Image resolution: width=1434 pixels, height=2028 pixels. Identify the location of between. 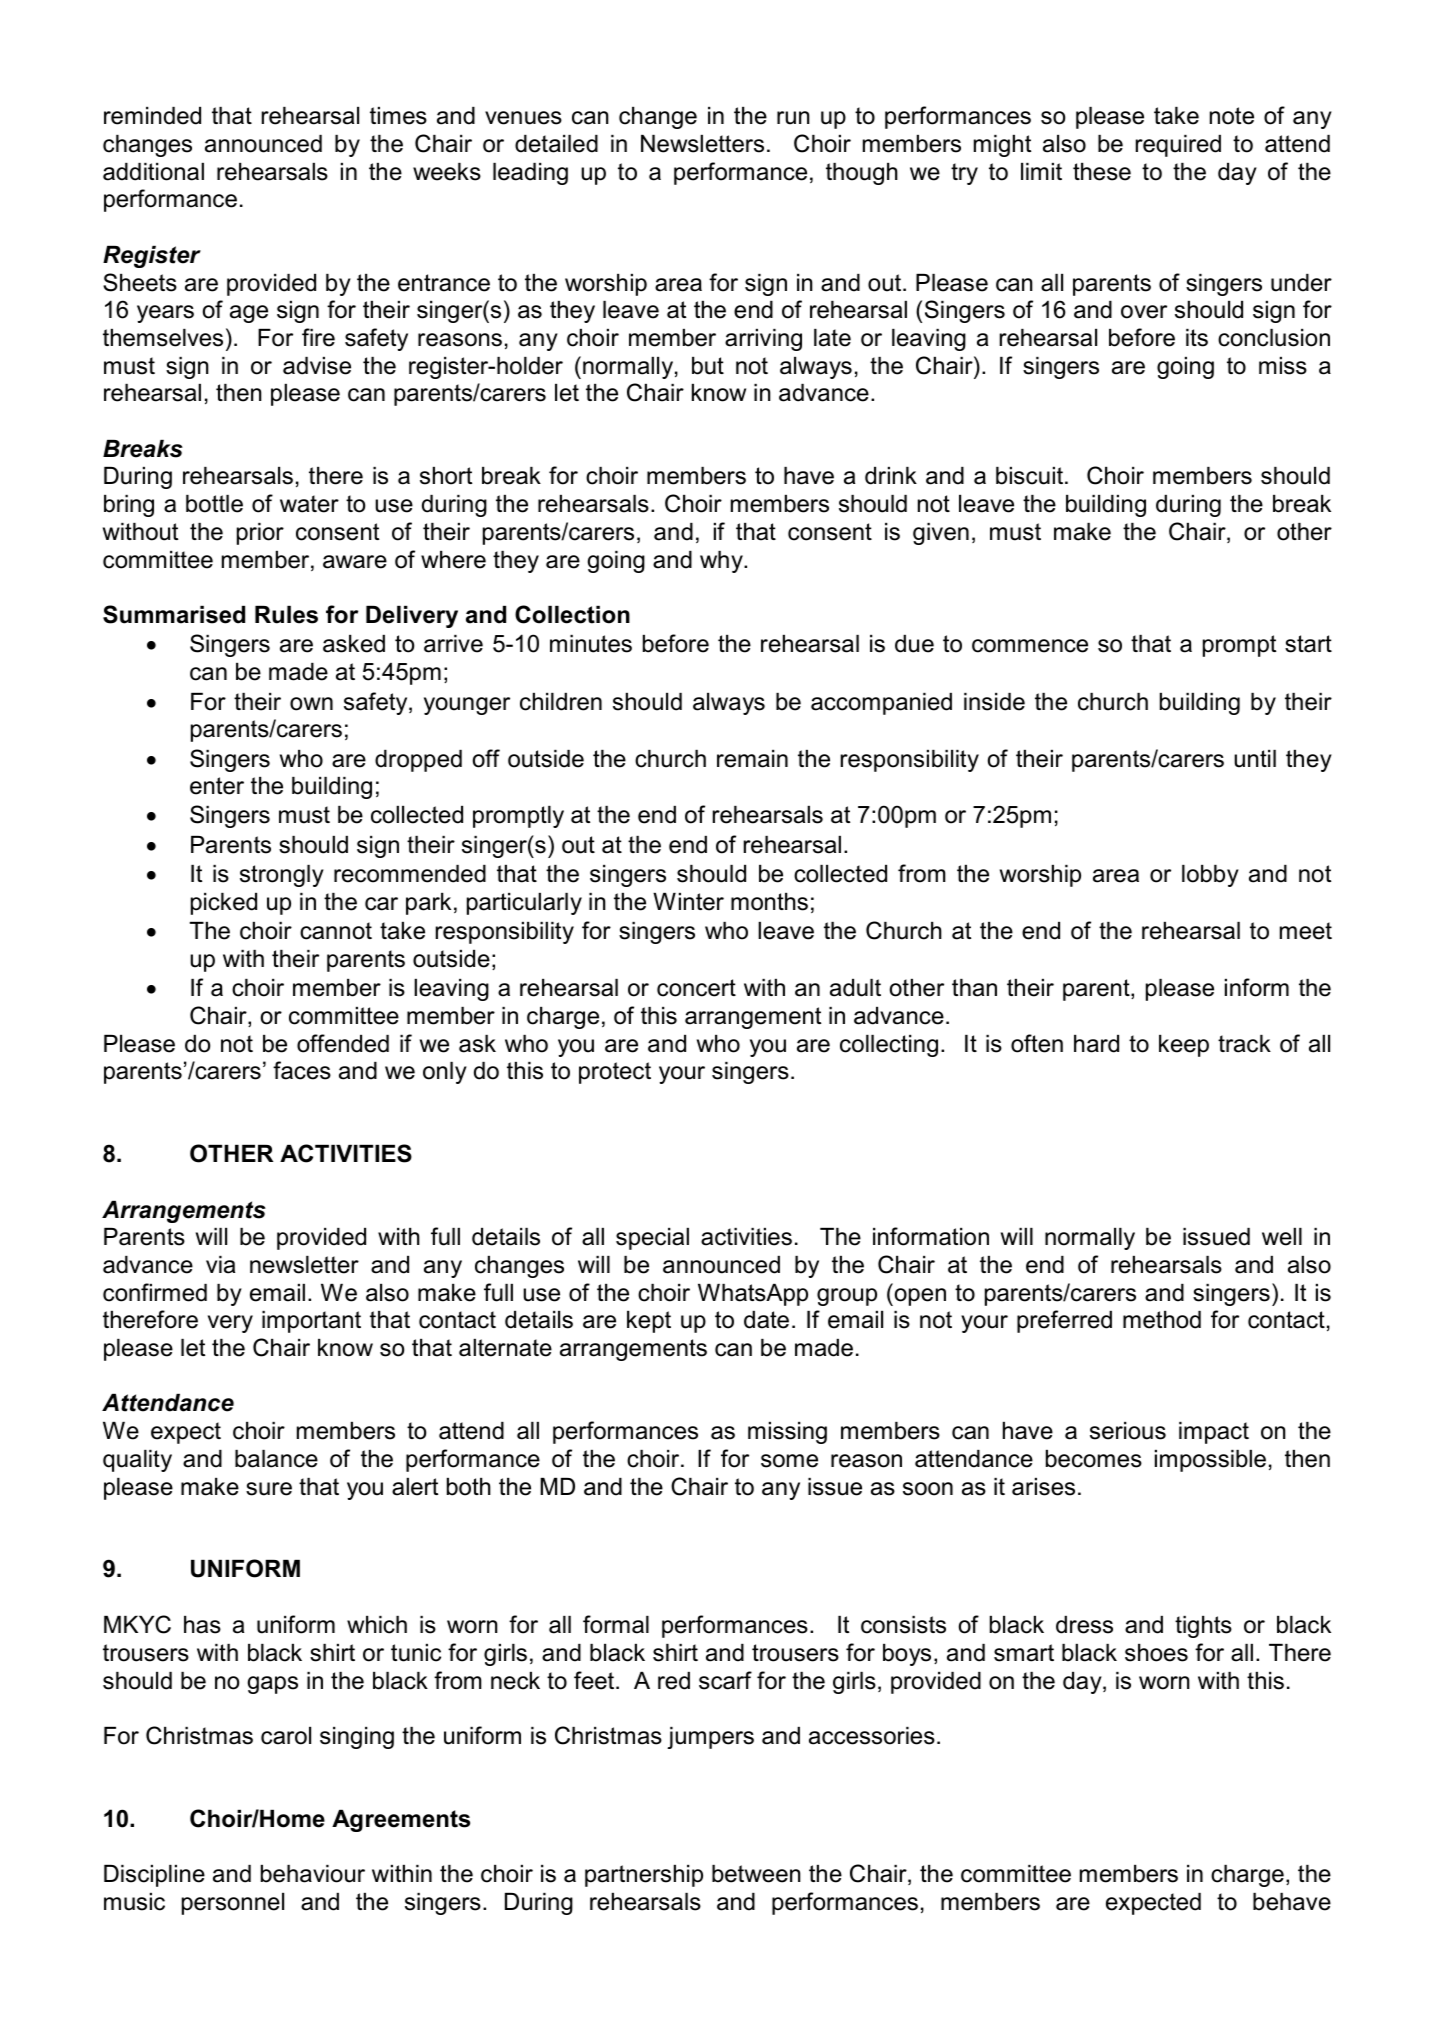
(756, 1874).
